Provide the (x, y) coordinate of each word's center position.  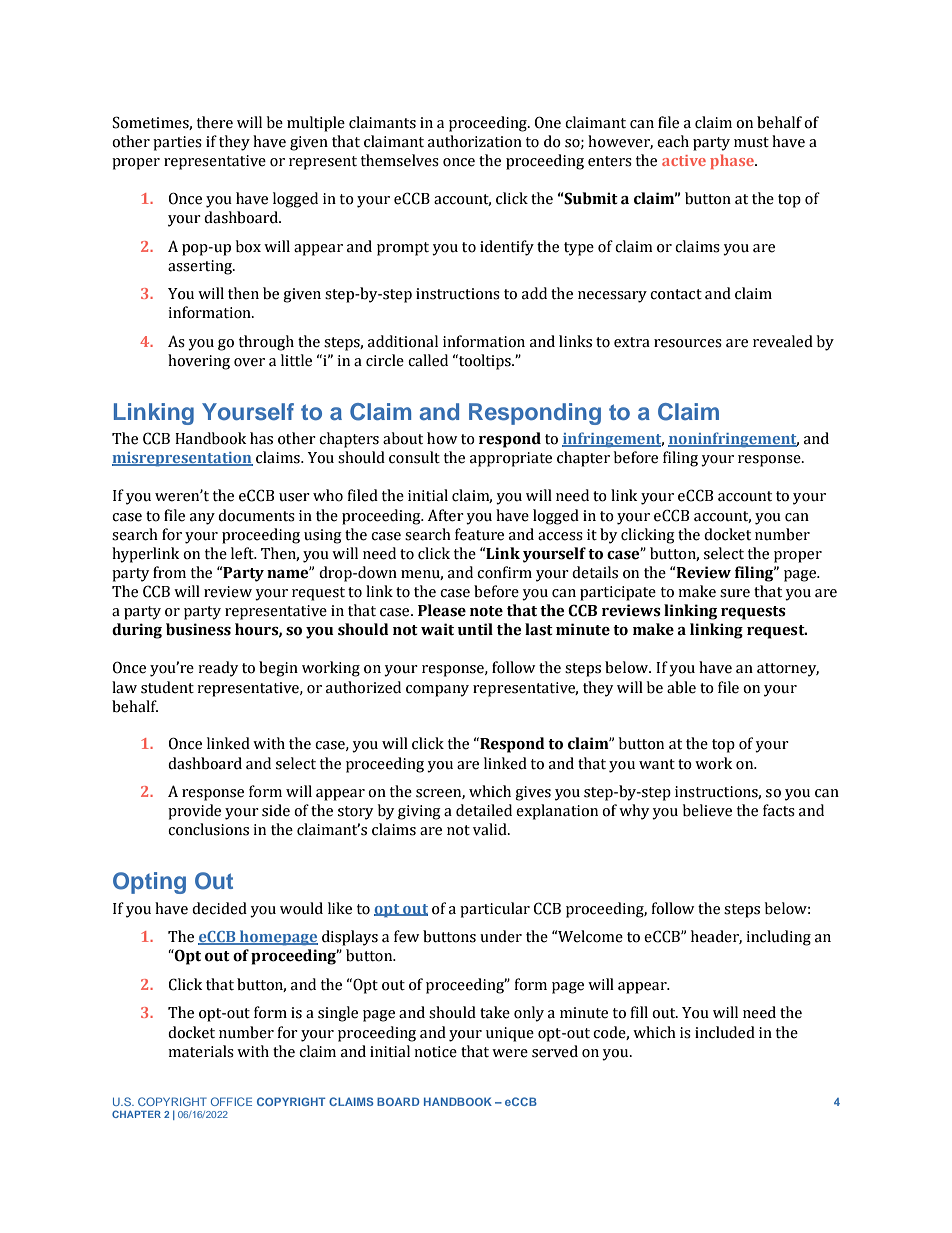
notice (435, 1052)
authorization (475, 141)
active (684, 160)
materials (201, 1051)
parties (177, 143)
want (657, 764)
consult (414, 457)
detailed (484, 810)
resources (688, 343)
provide (194, 812)
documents (256, 515)
